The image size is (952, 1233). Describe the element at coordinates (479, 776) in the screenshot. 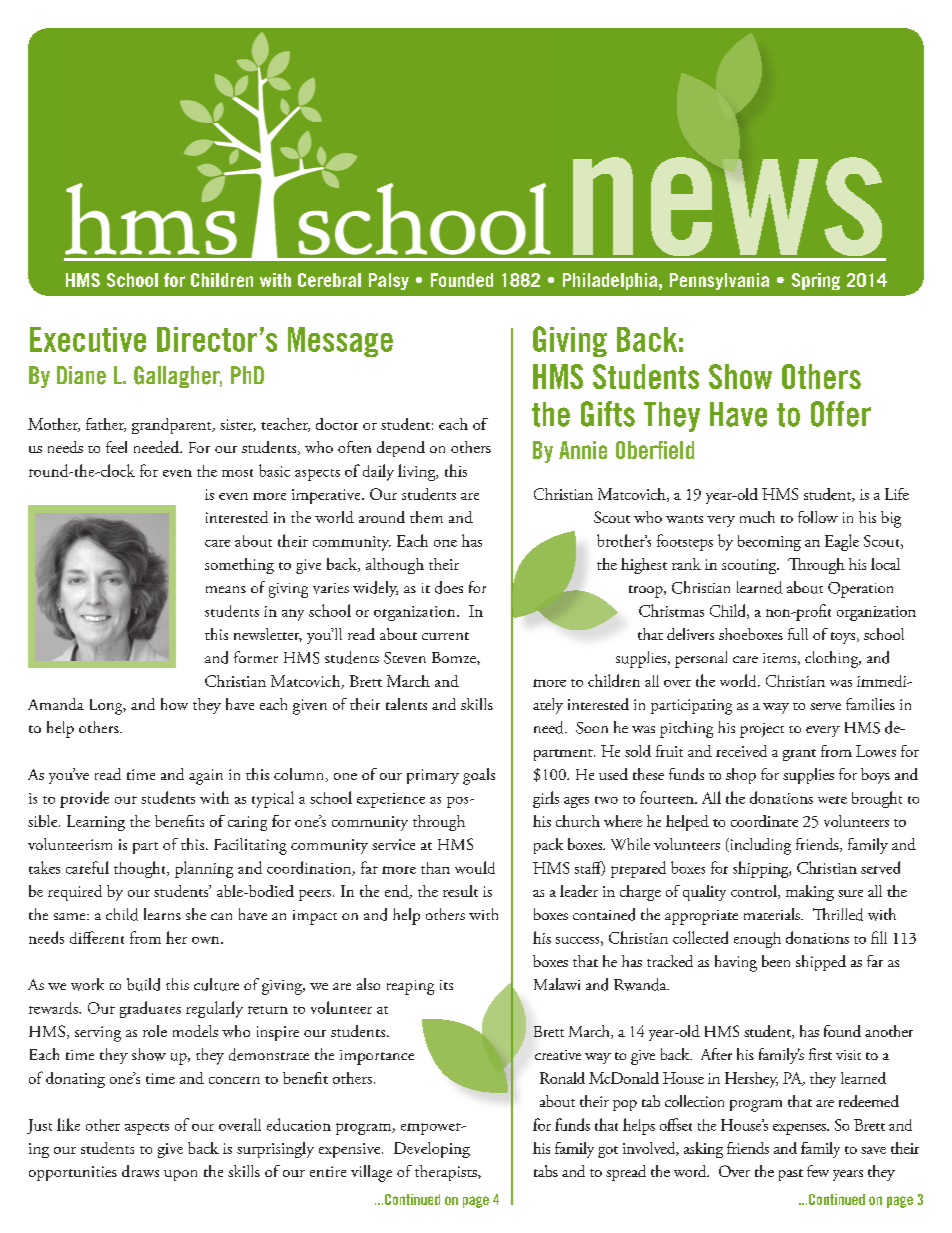

I see `goals` at that location.
